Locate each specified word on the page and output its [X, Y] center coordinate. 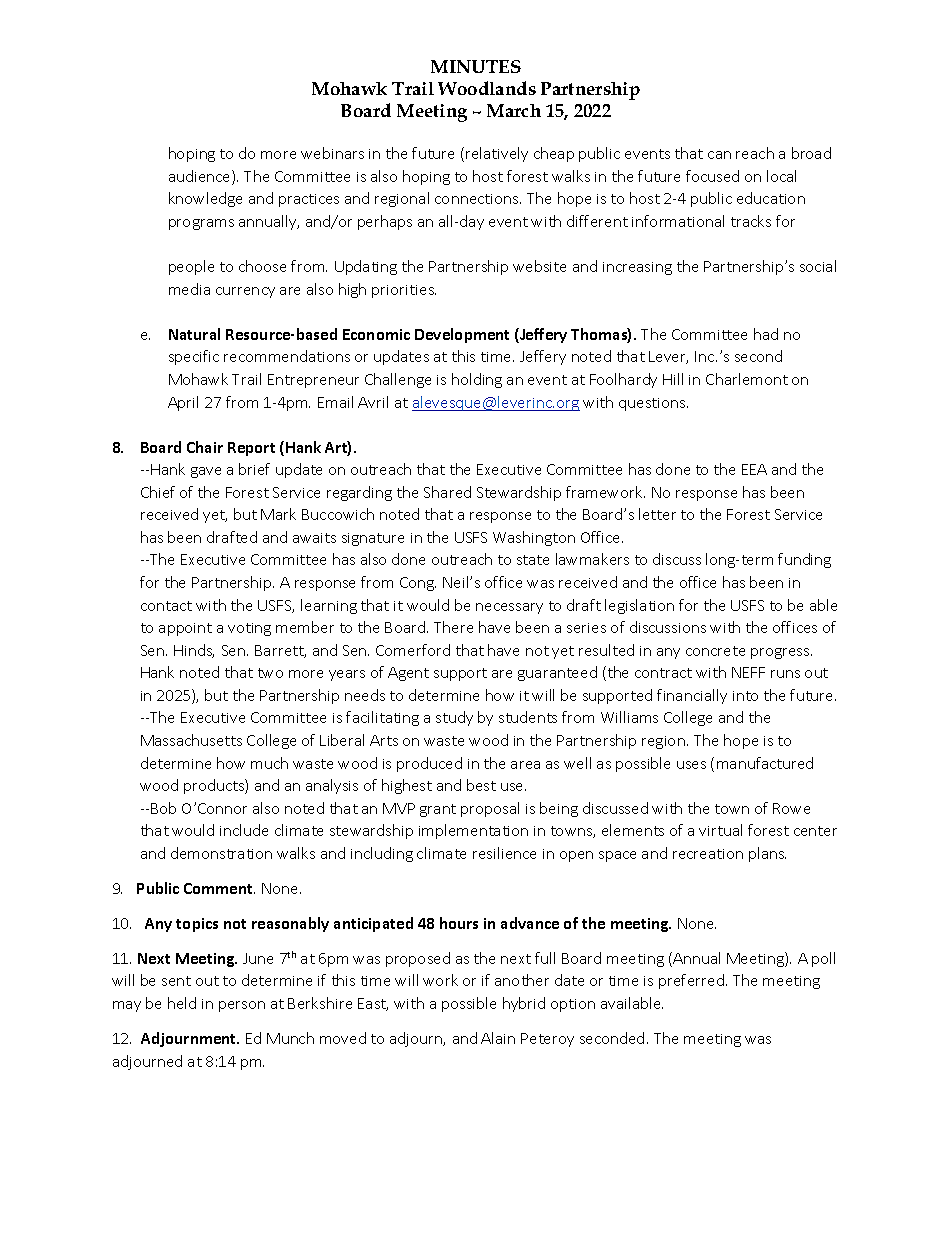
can [719, 155]
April [183, 403]
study [454, 718]
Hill [673, 379]
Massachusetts [191, 740]
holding [477, 380]
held [182, 1003]
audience [201, 177]
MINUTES [476, 66]
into [745, 696]
